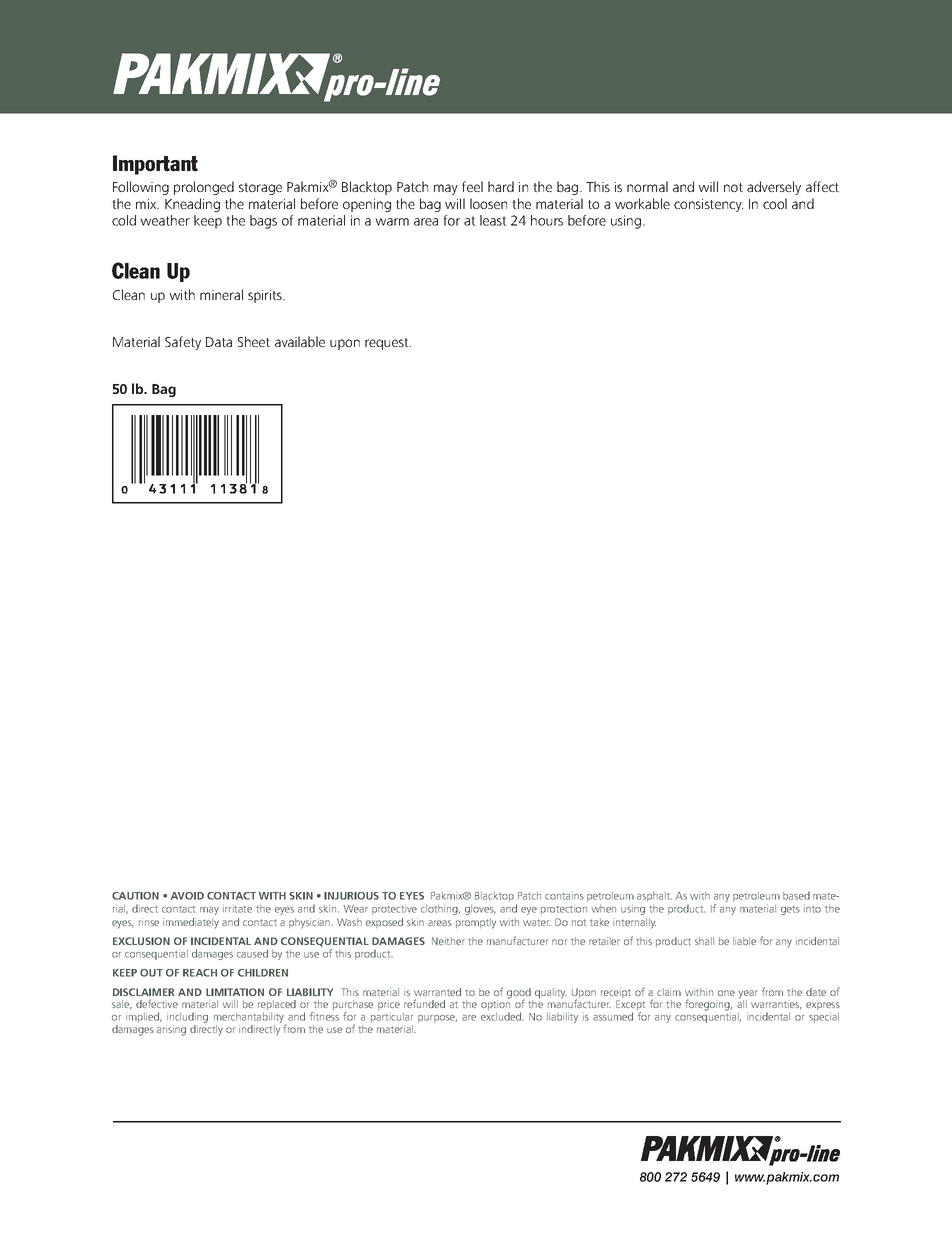 This image has height=1233, width=952. I want to click on based, so click(796, 895).
